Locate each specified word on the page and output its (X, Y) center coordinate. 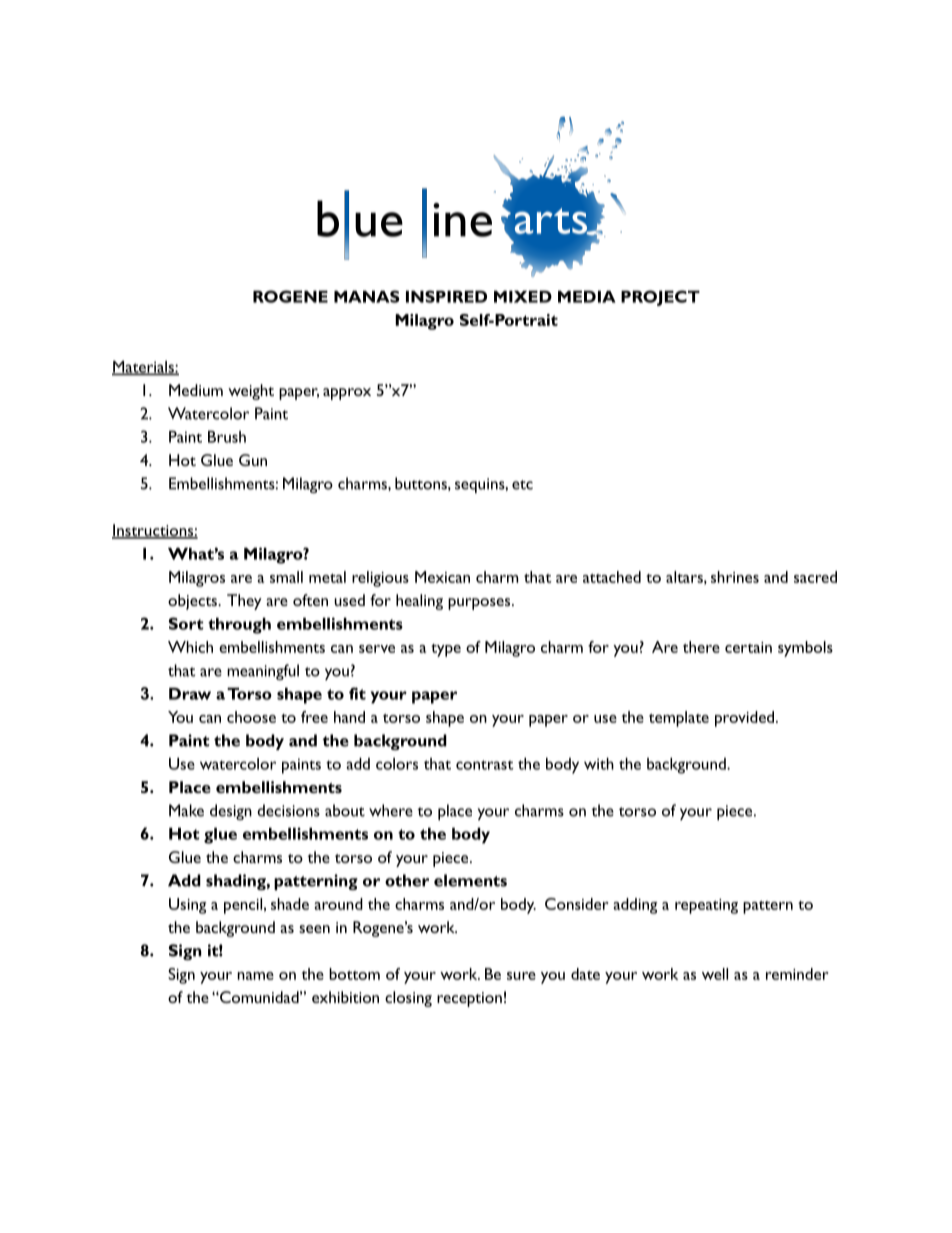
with (599, 764)
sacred (815, 577)
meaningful (263, 672)
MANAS (367, 296)
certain (748, 647)
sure (521, 976)
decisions (288, 810)
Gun (253, 460)
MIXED (523, 297)
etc (522, 485)
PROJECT (660, 298)
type (446, 650)
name (255, 976)
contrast (484, 765)
